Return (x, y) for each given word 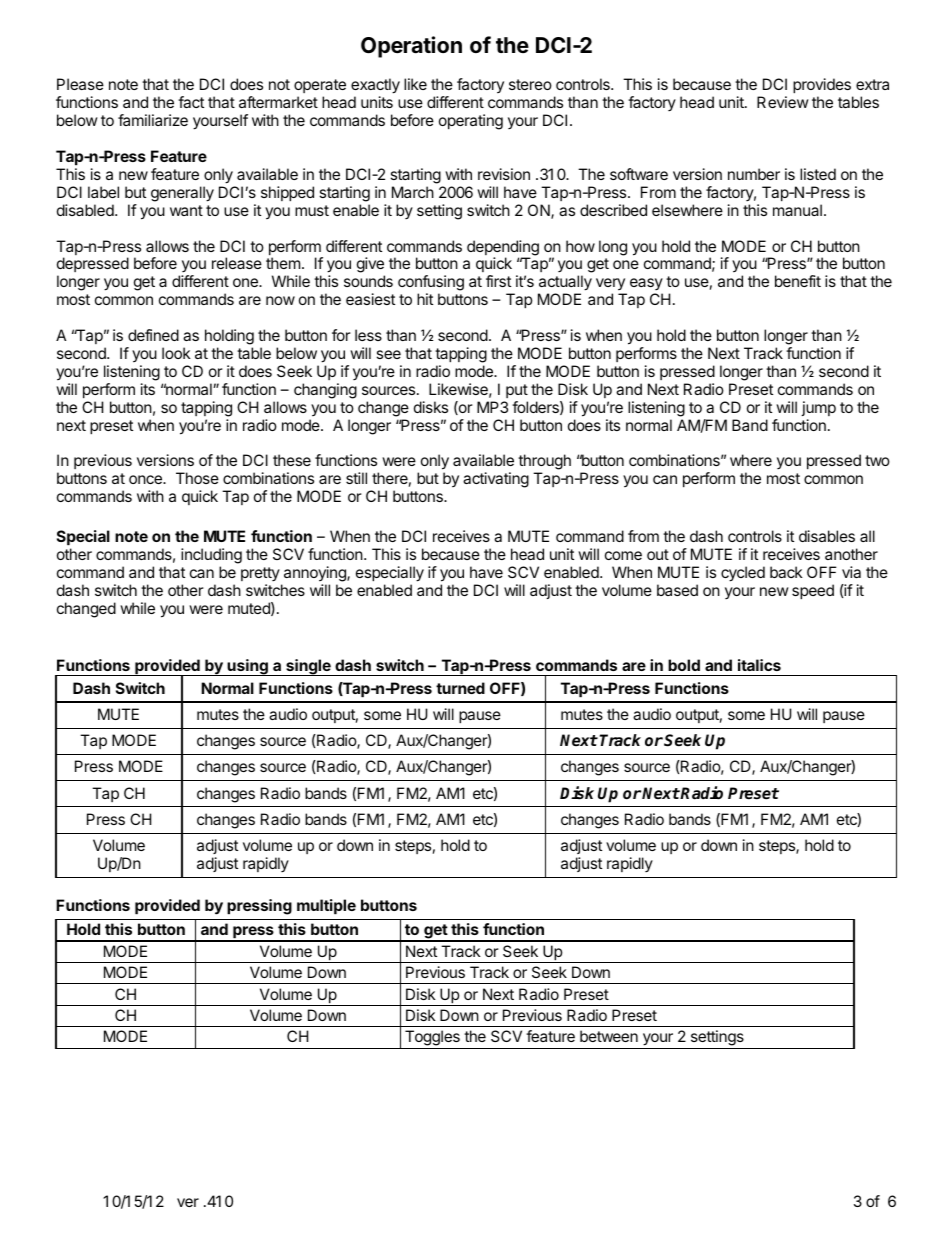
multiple (326, 906)
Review (783, 102)
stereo (530, 84)
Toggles (432, 1039)
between (609, 1036)
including (211, 556)
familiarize (153, 120)
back (786, 572)
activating (496, 480)
